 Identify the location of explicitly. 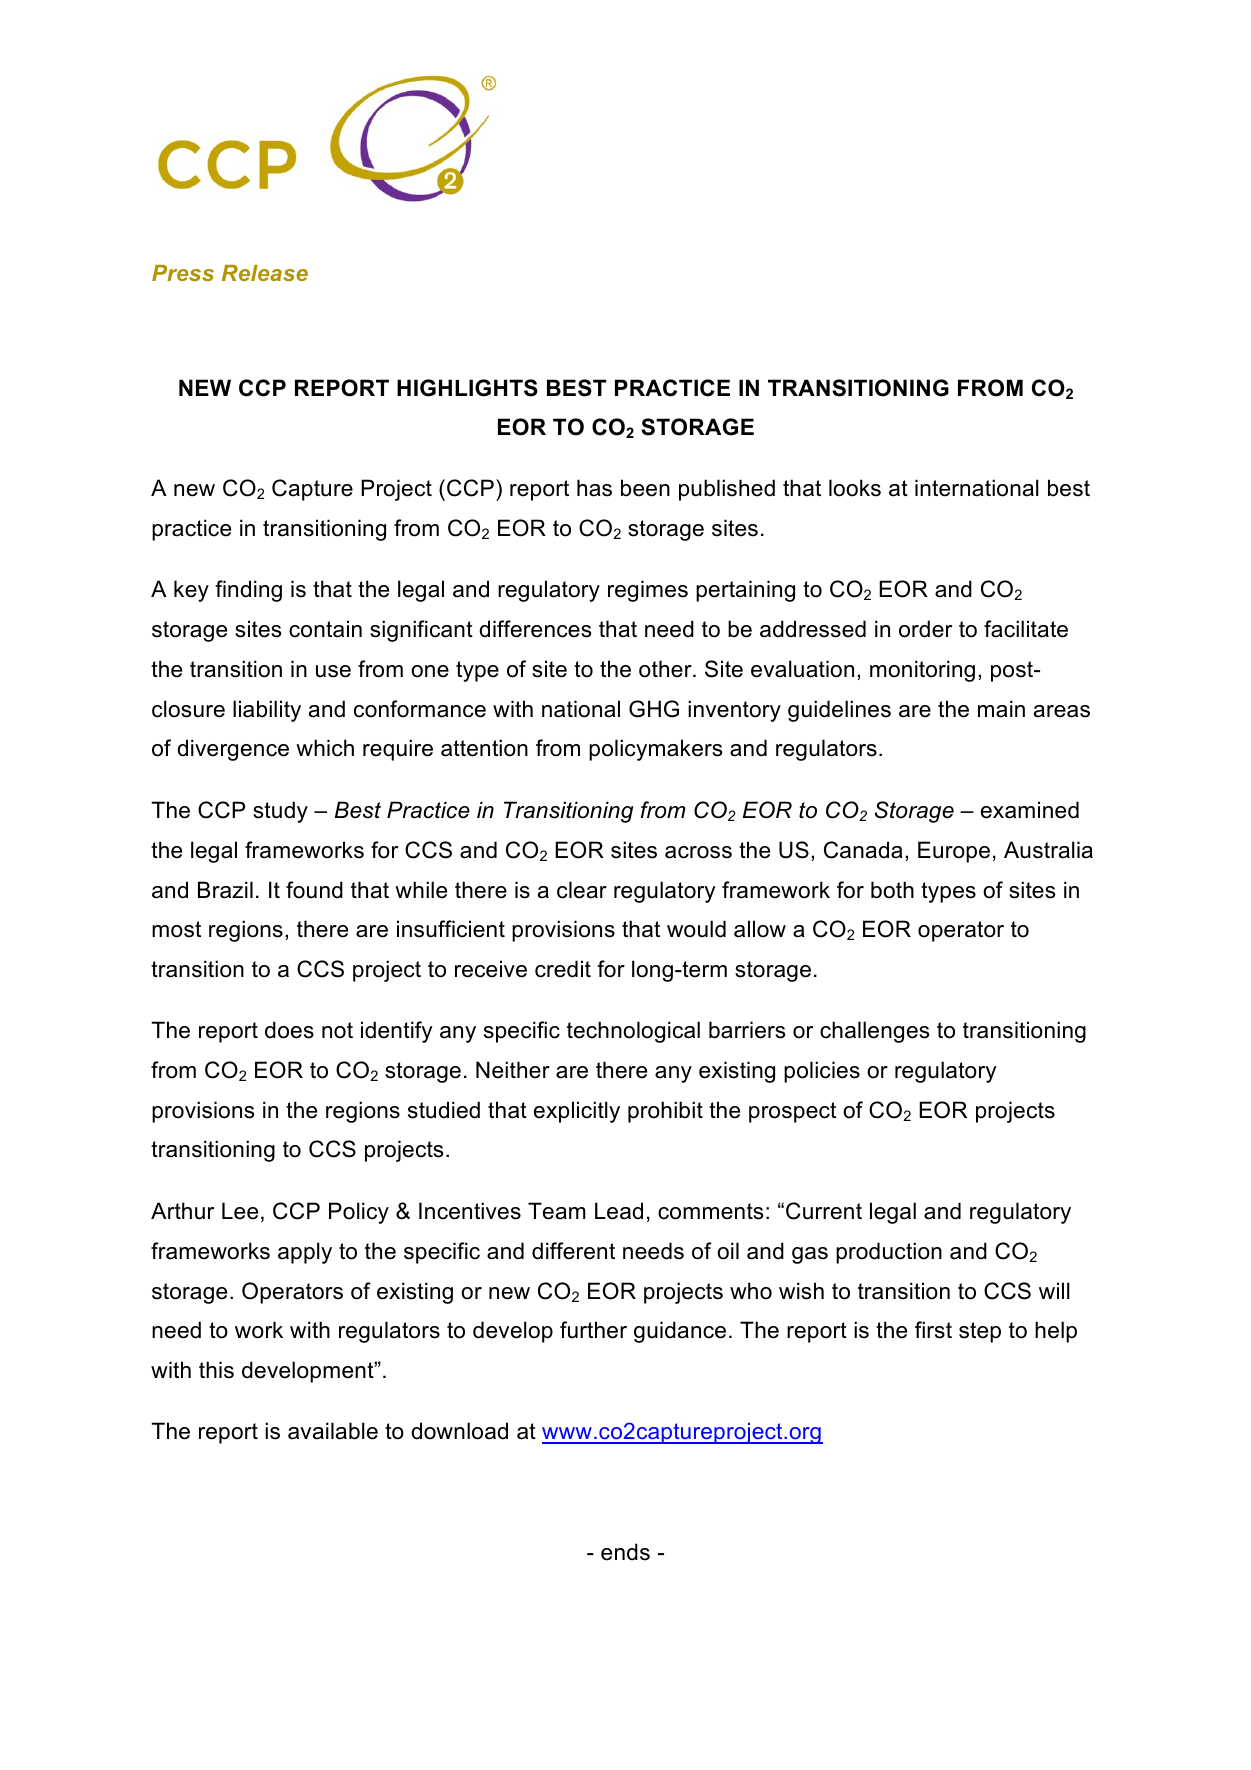
(577, 1112).
